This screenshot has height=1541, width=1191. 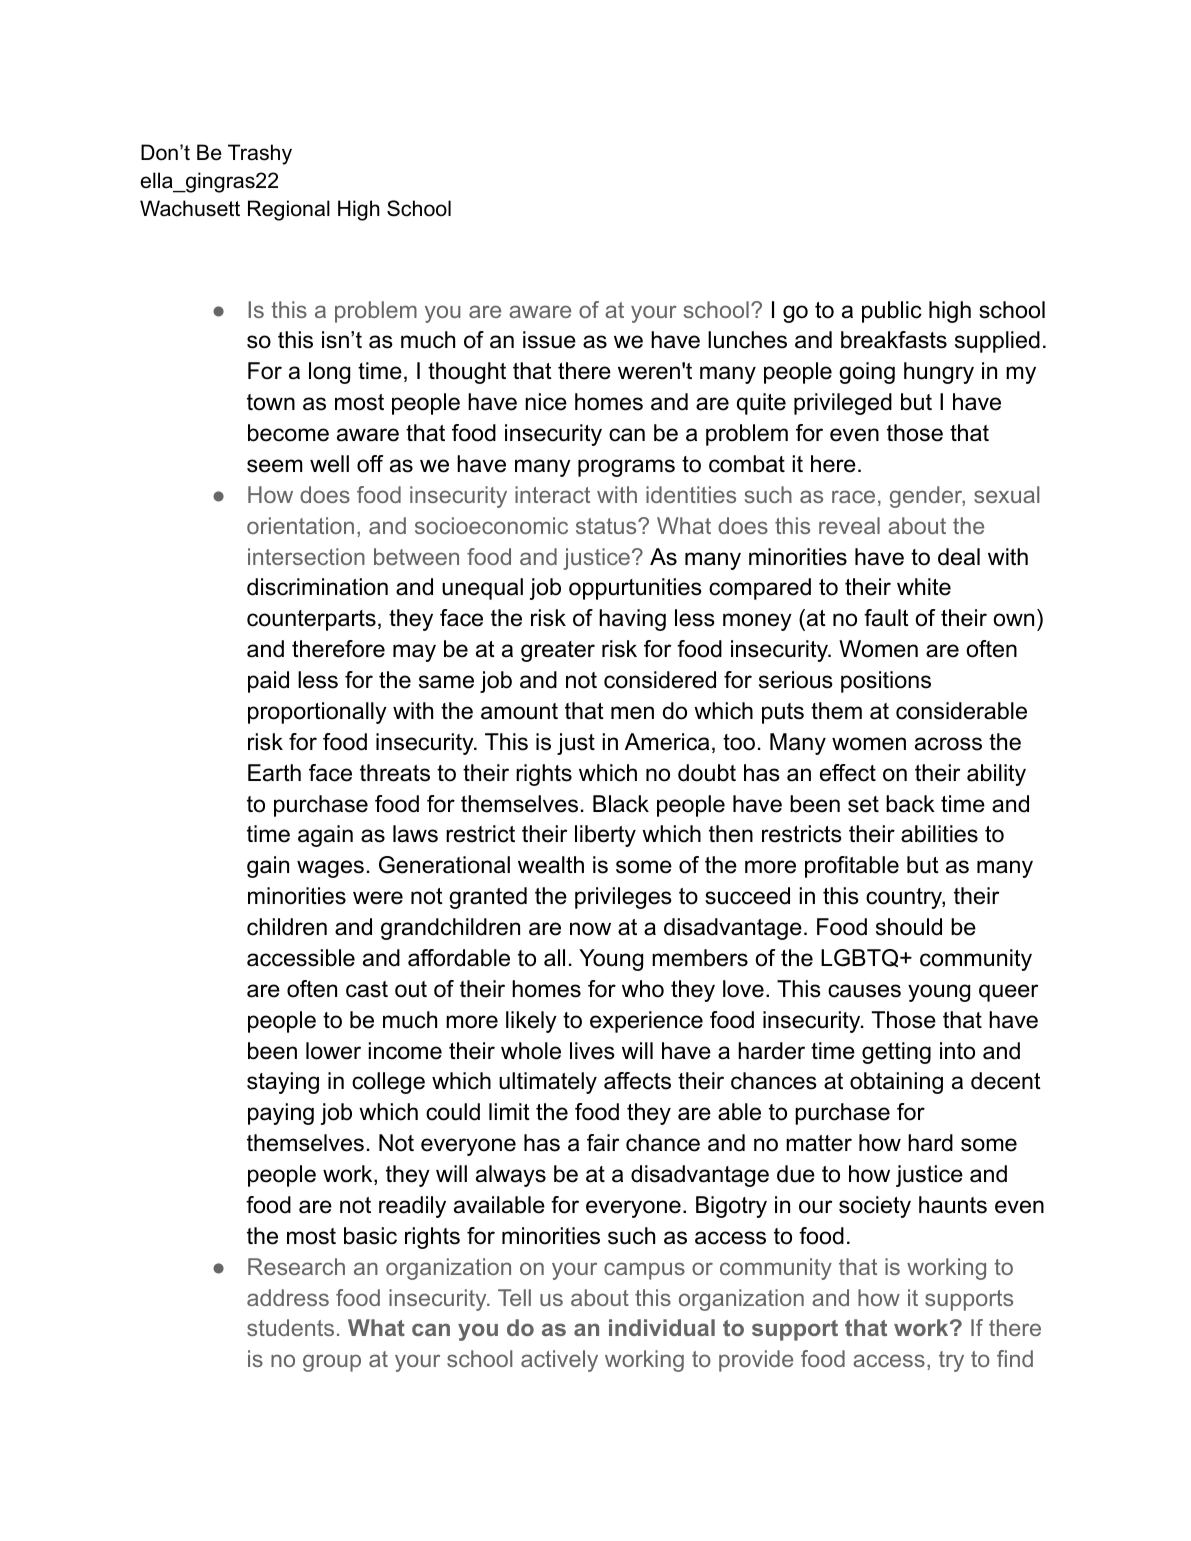 What do you see at coordinates (395, 773) in the screenshot?
I see `threats` at bounding box center [395, 773].
